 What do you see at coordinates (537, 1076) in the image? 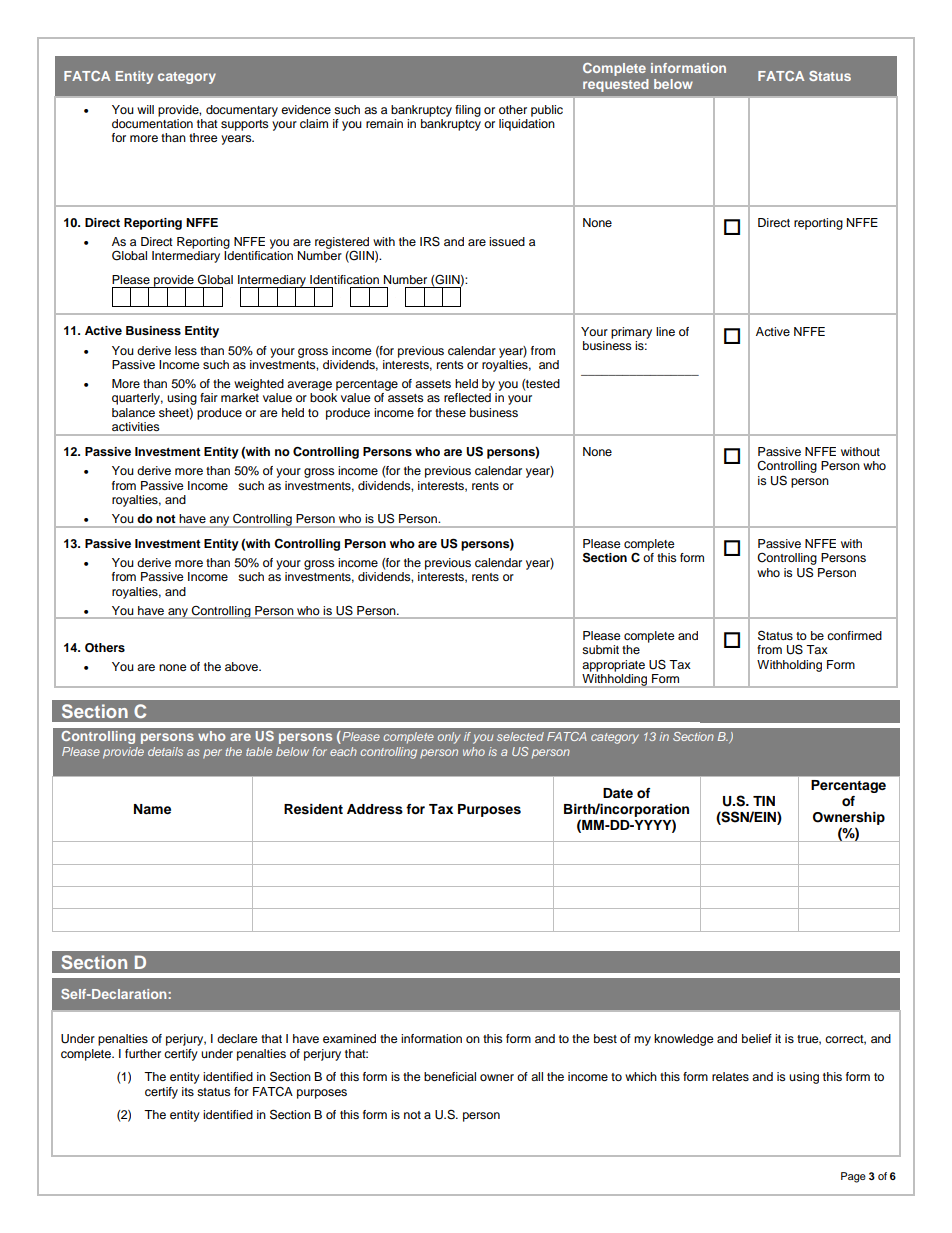
I see `all` at bounding box center [537, 1076].
